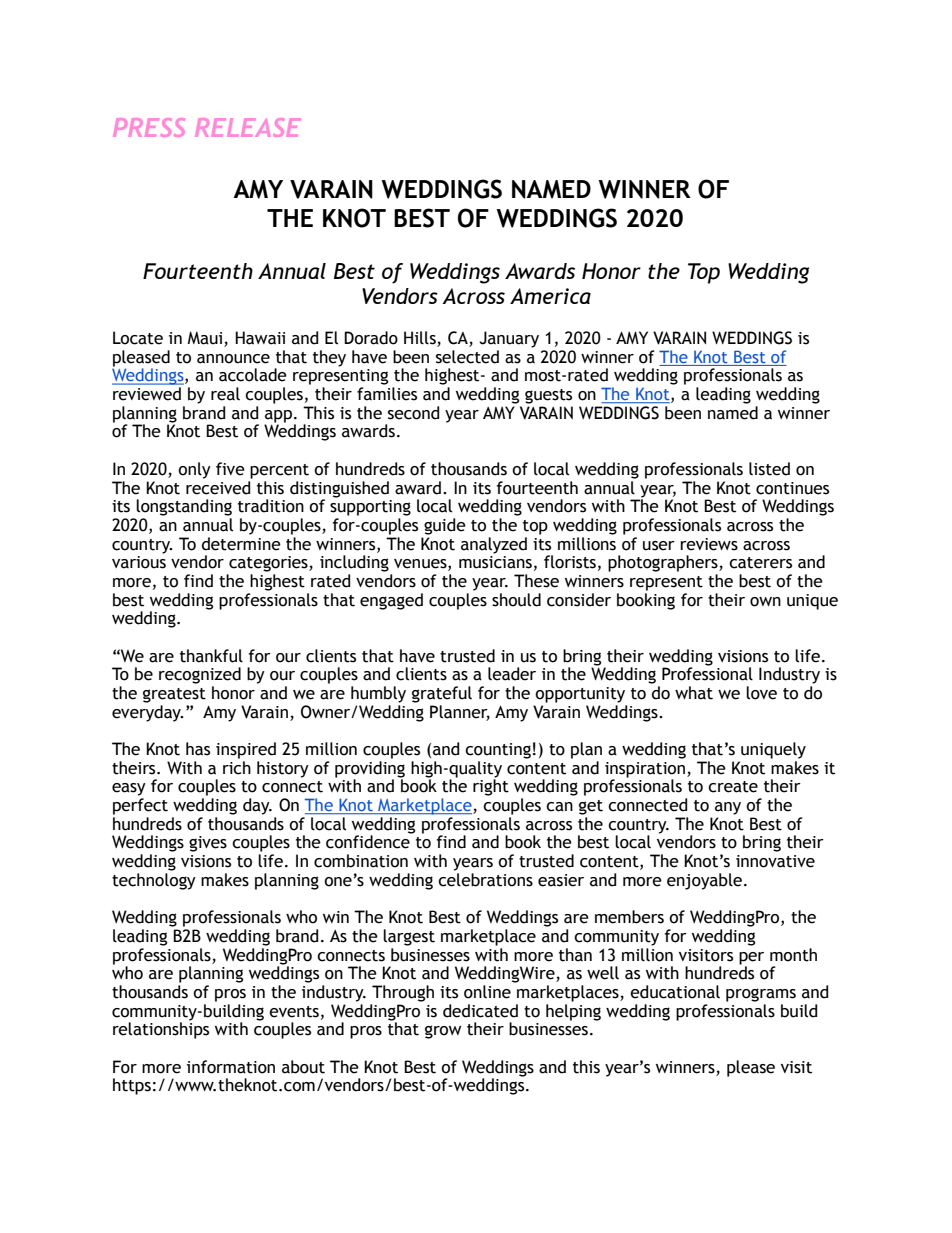 The image size is (952, 1233). Describe the element at coordinates (769, 469) in the screenshot. I see `listed` at that location.
